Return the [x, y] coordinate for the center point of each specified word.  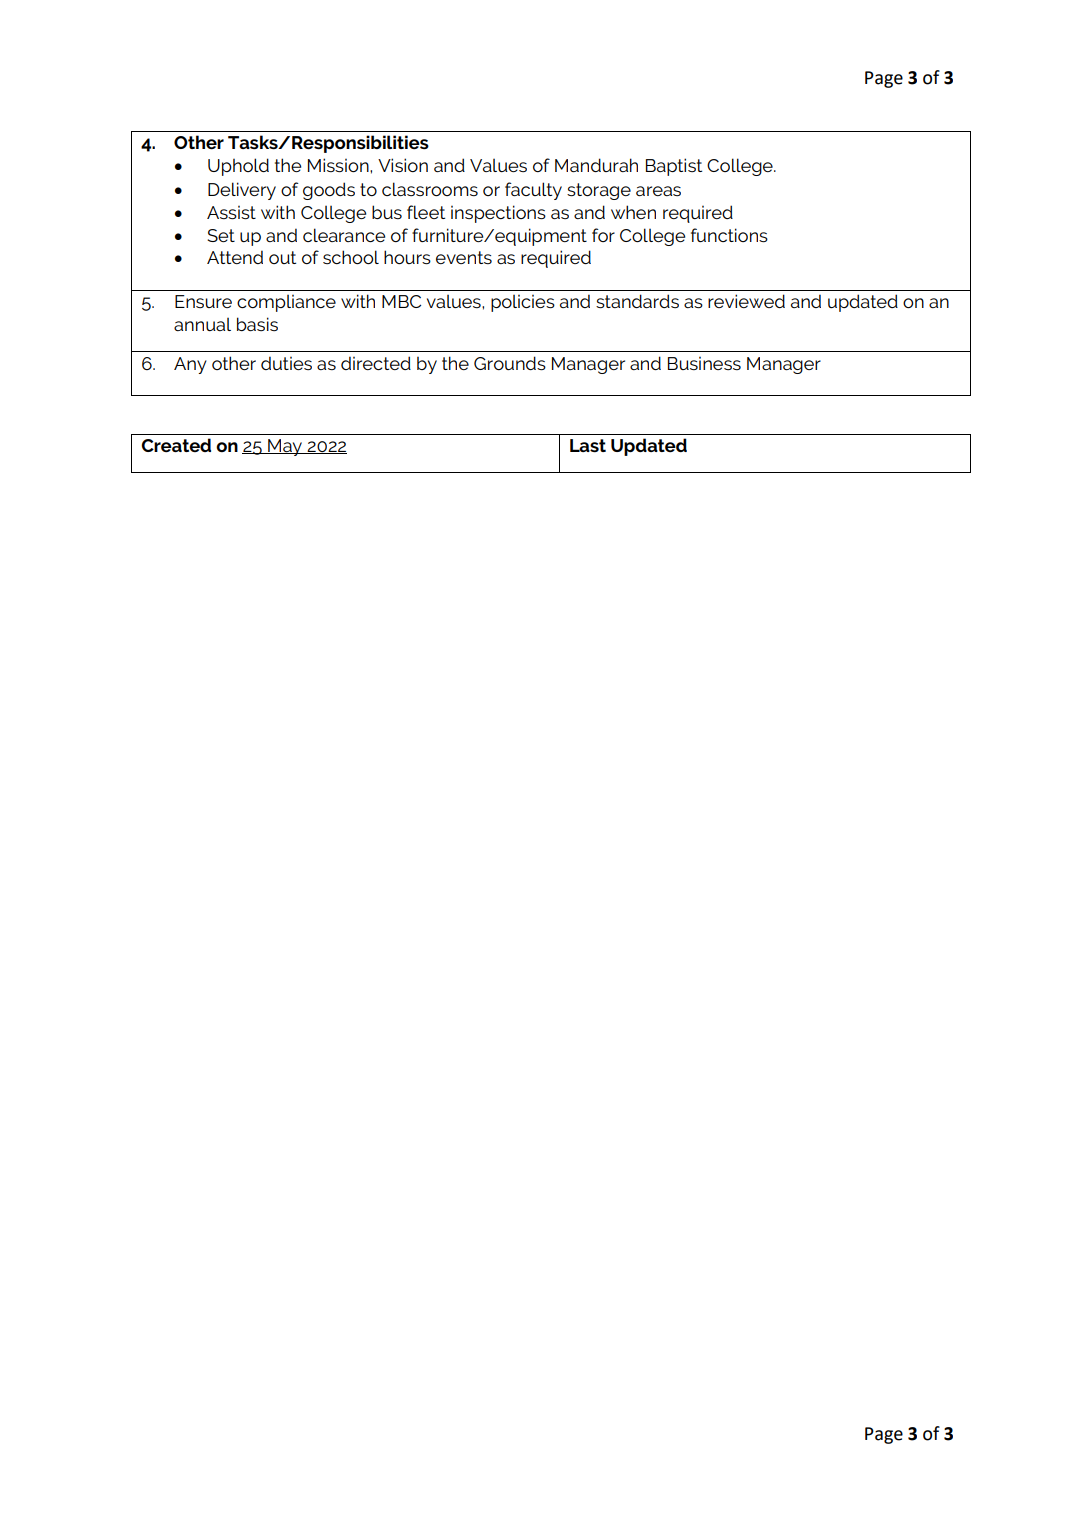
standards [637, 301]
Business [704, 363]
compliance [286, 303]
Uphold [238, 167]
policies [523, 303]
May [285, 447]
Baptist [674, 167]
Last [588, 445]
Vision [403, 165]
